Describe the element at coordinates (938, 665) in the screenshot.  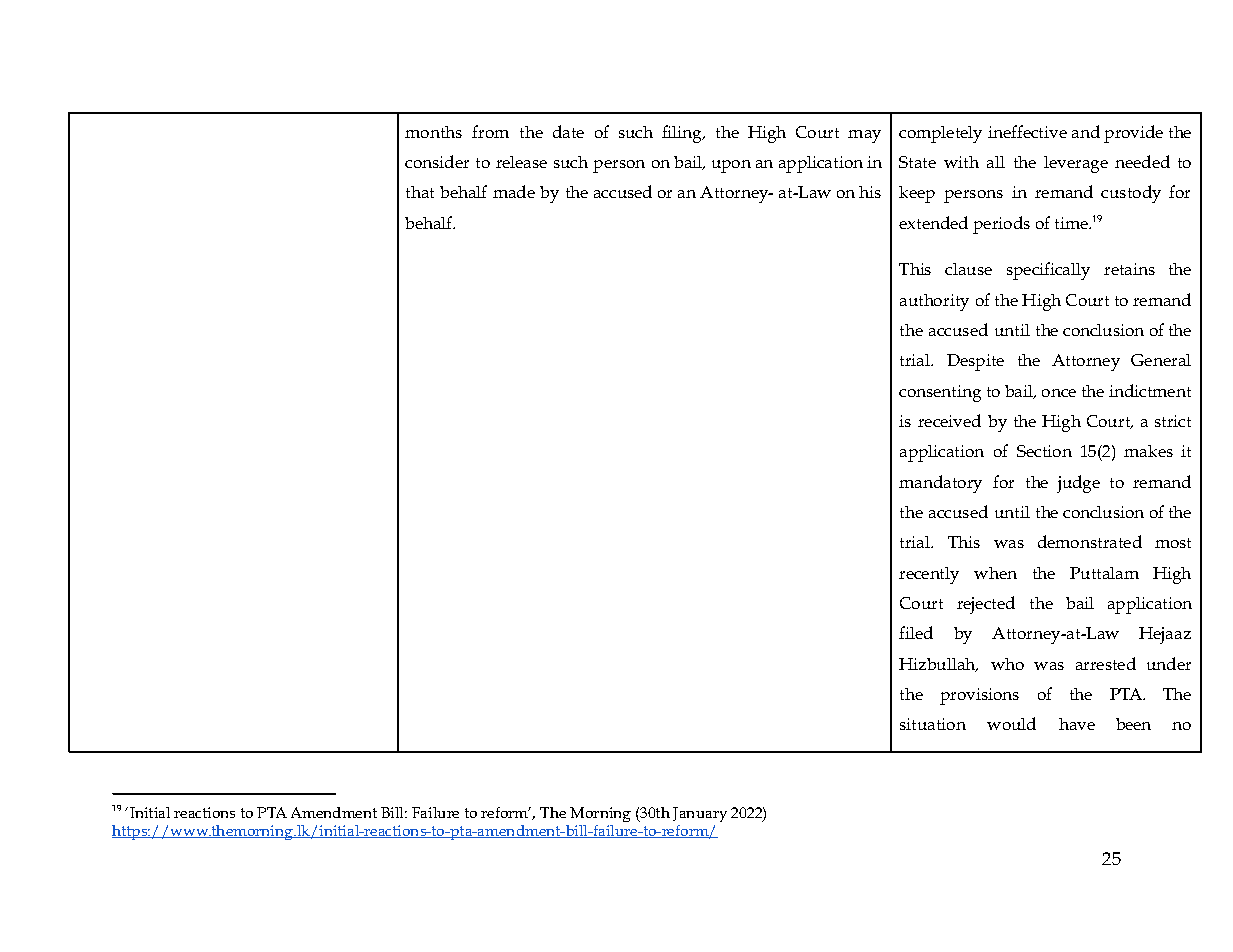
I see `Hizbullah` at that location.
